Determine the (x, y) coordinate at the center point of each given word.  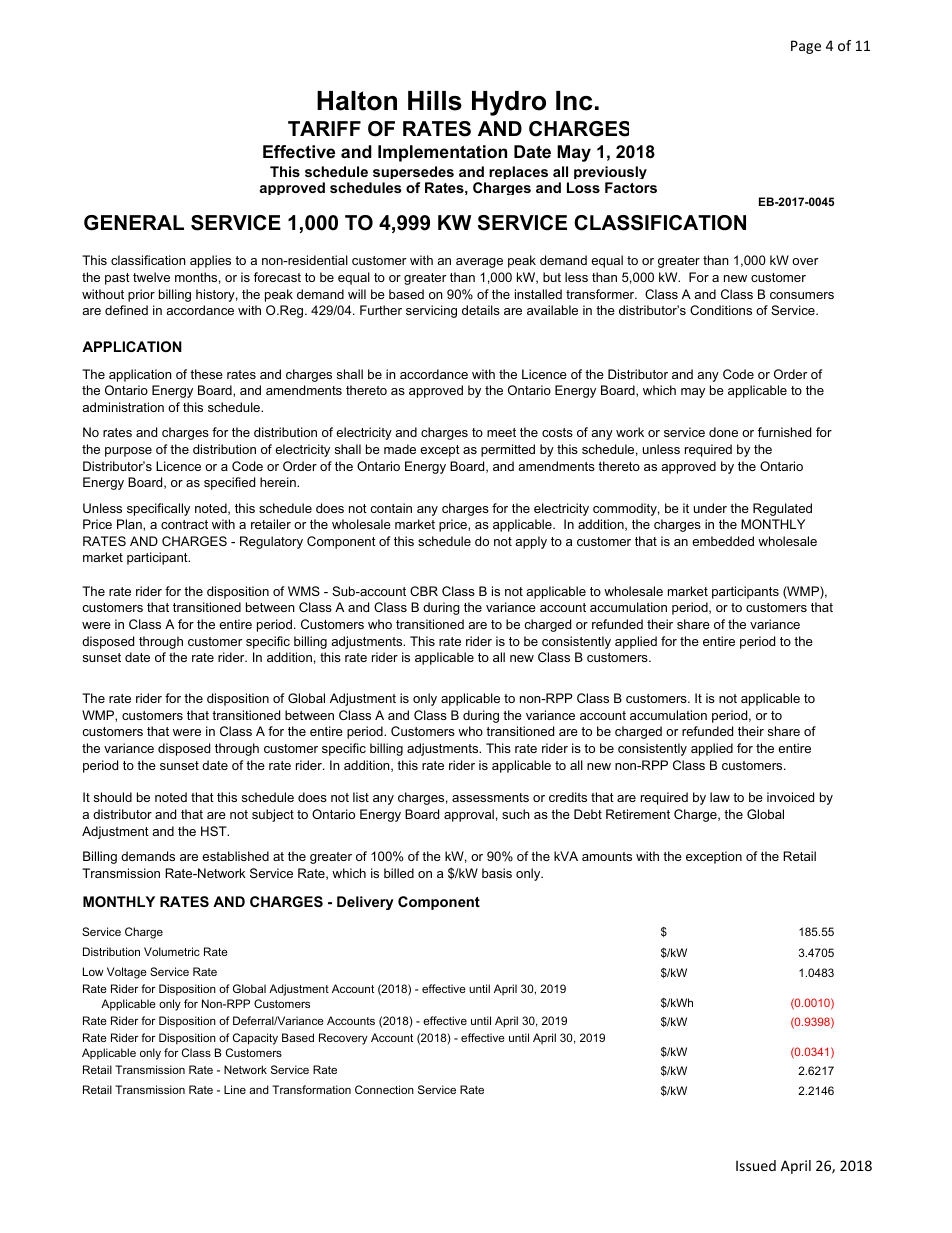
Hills (435, 101)
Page (806, 47)
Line (235, 1089)
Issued (756, 1165)
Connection (384, 1089)
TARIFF (324, 128)
